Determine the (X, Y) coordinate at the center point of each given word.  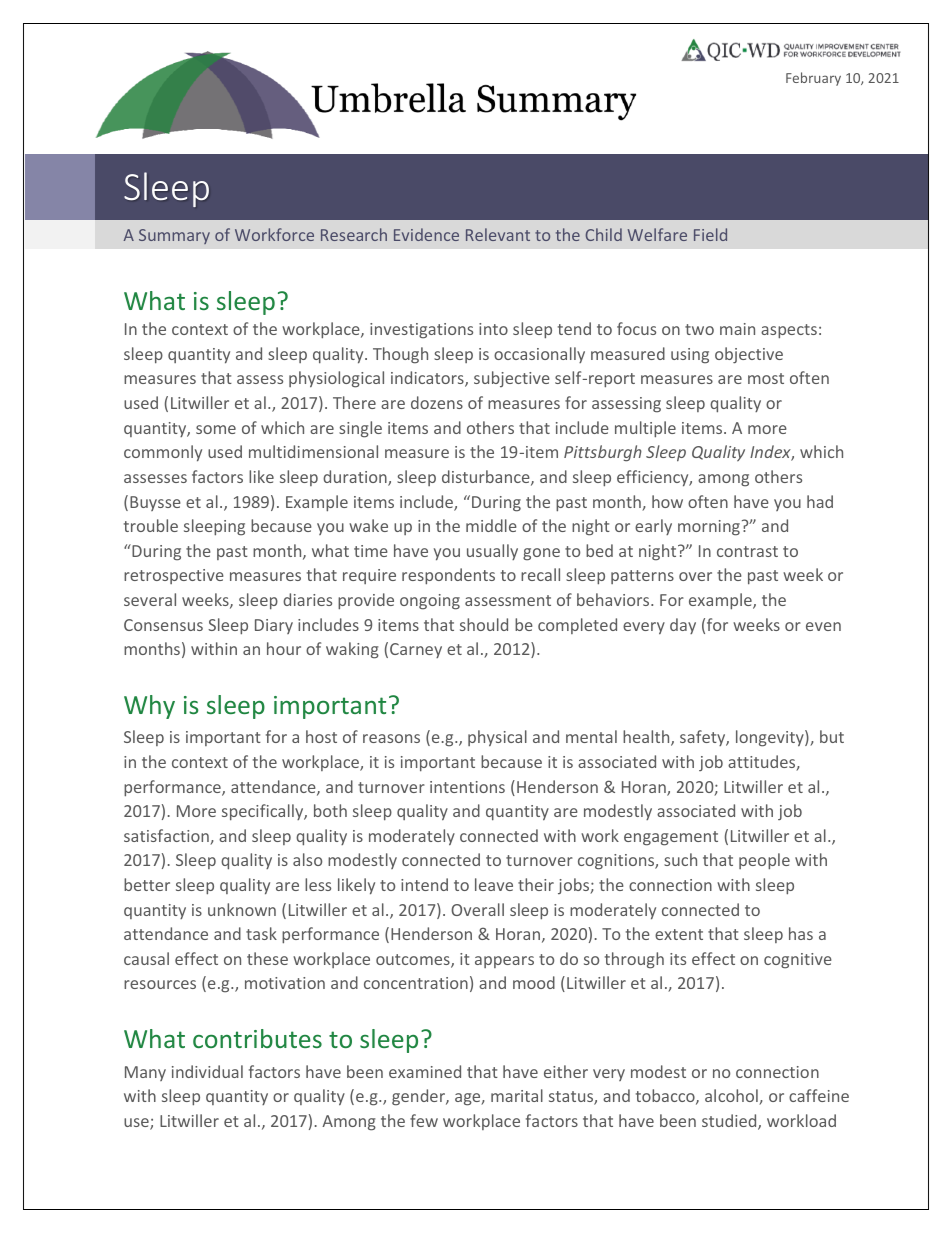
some (216, 429)
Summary (174, 236)
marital (517, 1095)
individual (207, 1071)
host (321, 736)
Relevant (498, 234)
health (647, 738)
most (766, 378)
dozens (437, 402)
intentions (467, 787)
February (813, 79)
